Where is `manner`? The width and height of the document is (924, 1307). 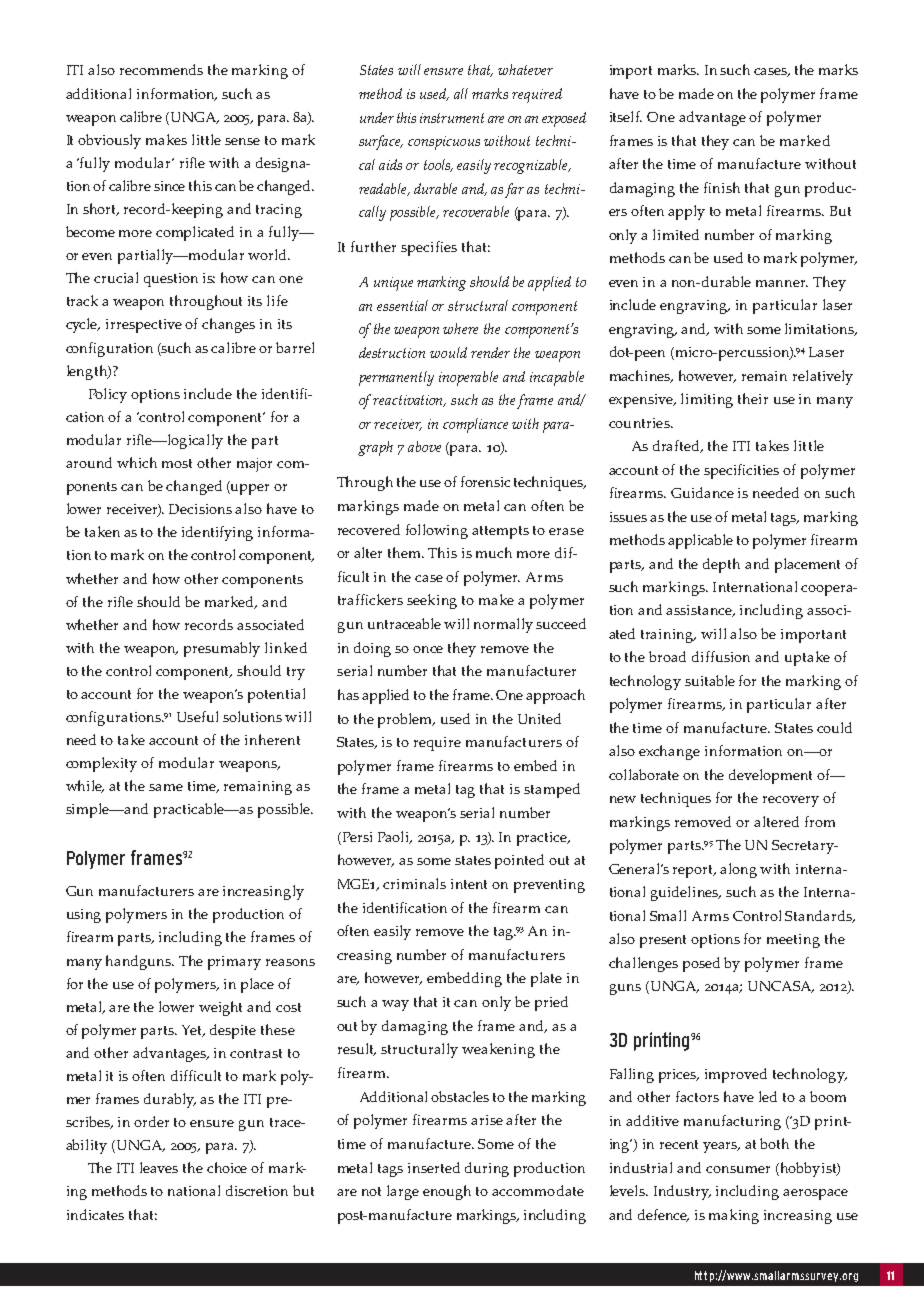
manner is located at coordinates (782, 283).
